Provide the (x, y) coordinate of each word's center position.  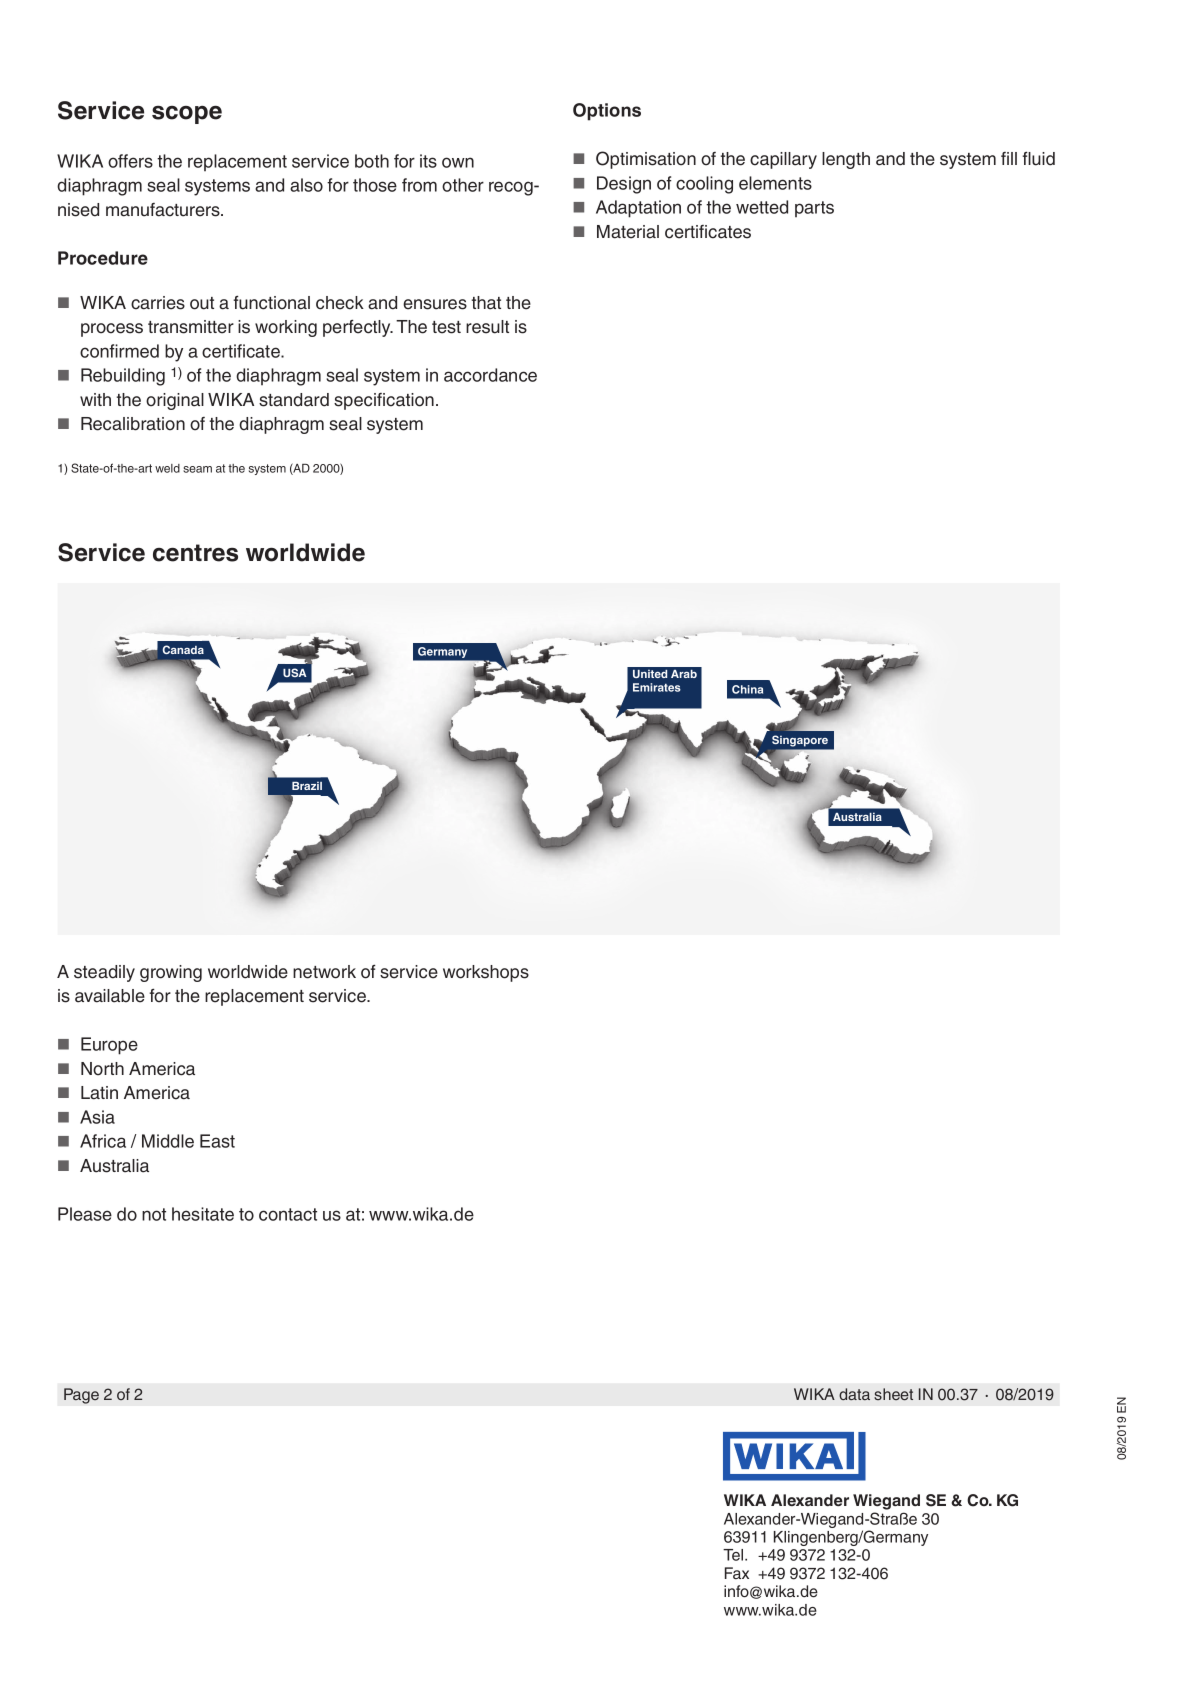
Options (607, 112)
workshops (486, 973)
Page (81, 1396)
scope (187, 115)
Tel (734, 1555)
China (747, 689)
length (846, 160)
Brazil (307, 785)
